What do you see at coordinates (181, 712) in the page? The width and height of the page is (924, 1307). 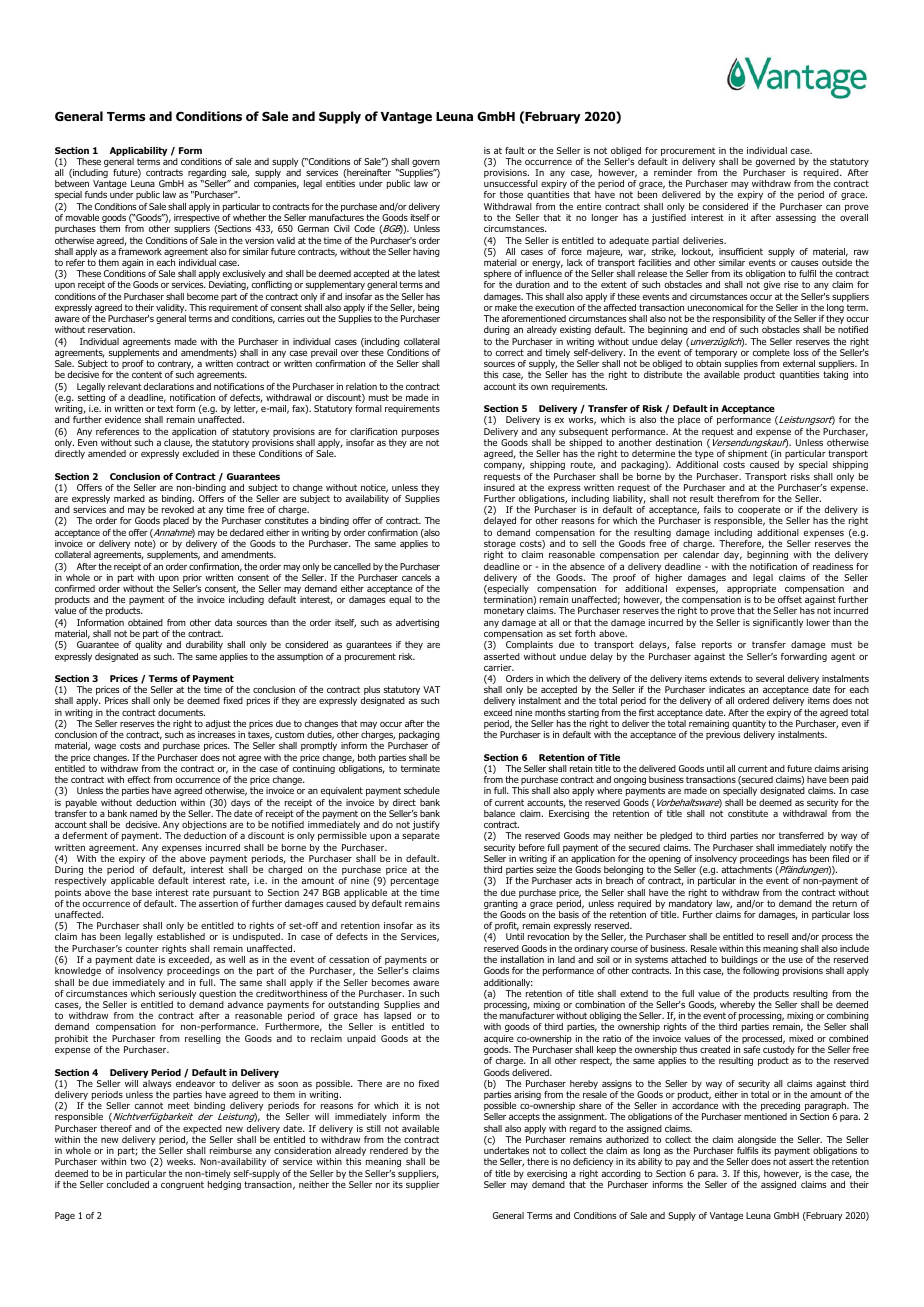 I see `documents` at bounding box center [181, 712].
